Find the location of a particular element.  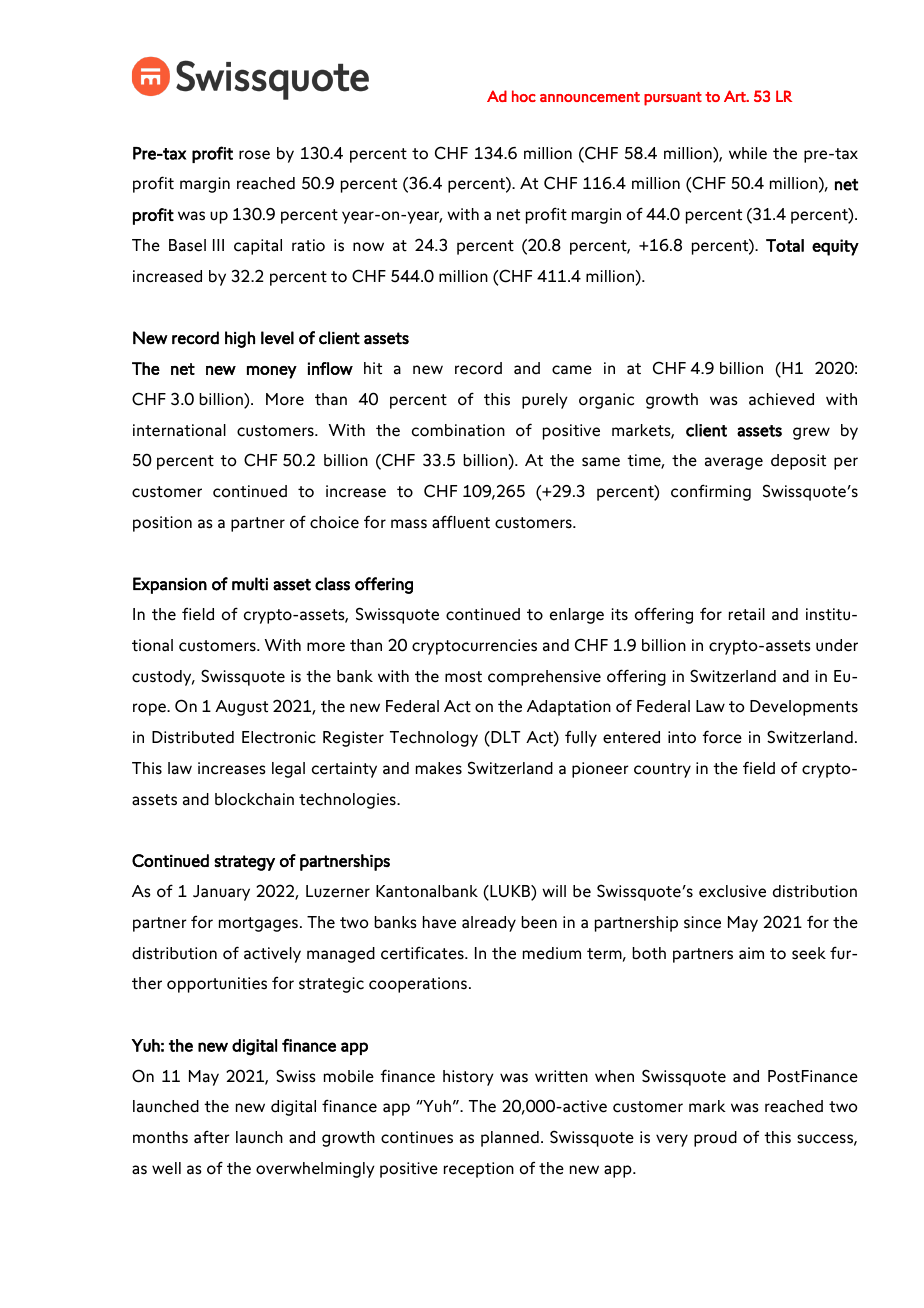

proud is located at coordinates (715, 1139).
